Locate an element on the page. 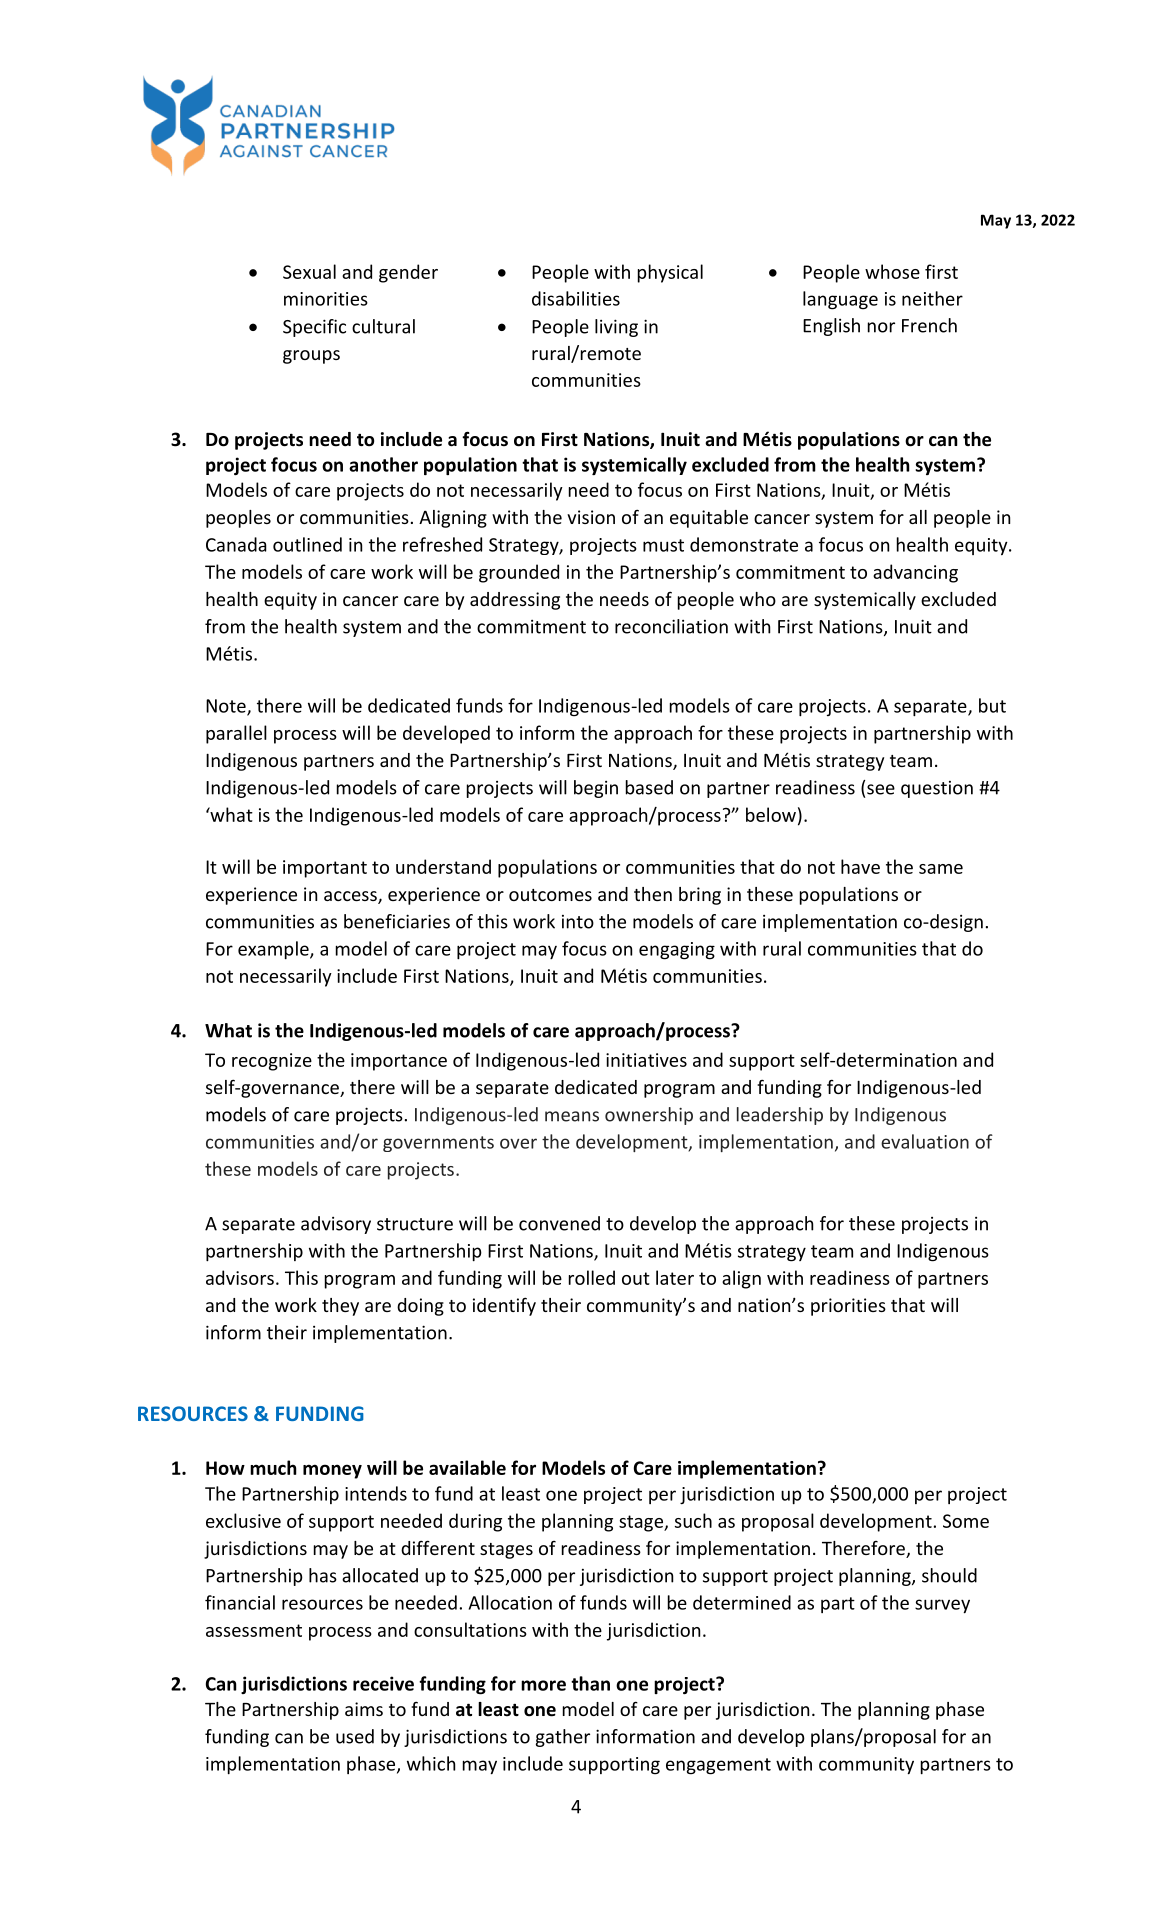  important is located at coordinates (325, 869).
